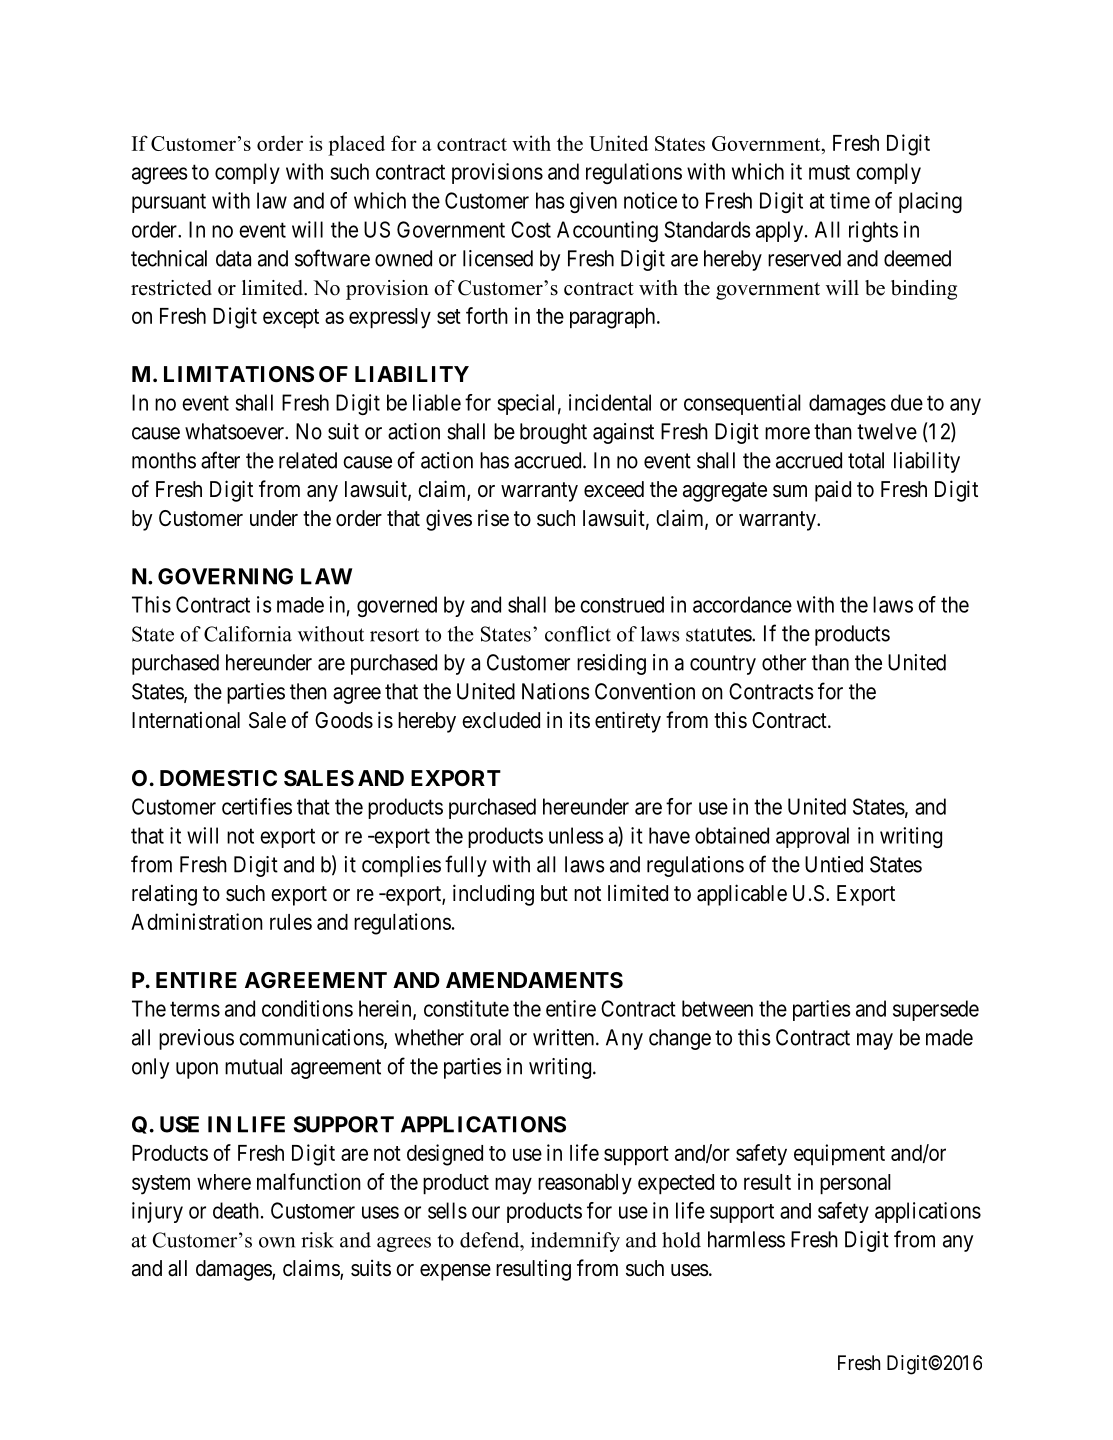 This page has height=1440, width=1113. I want to click on personal, so click(855, 1184).
